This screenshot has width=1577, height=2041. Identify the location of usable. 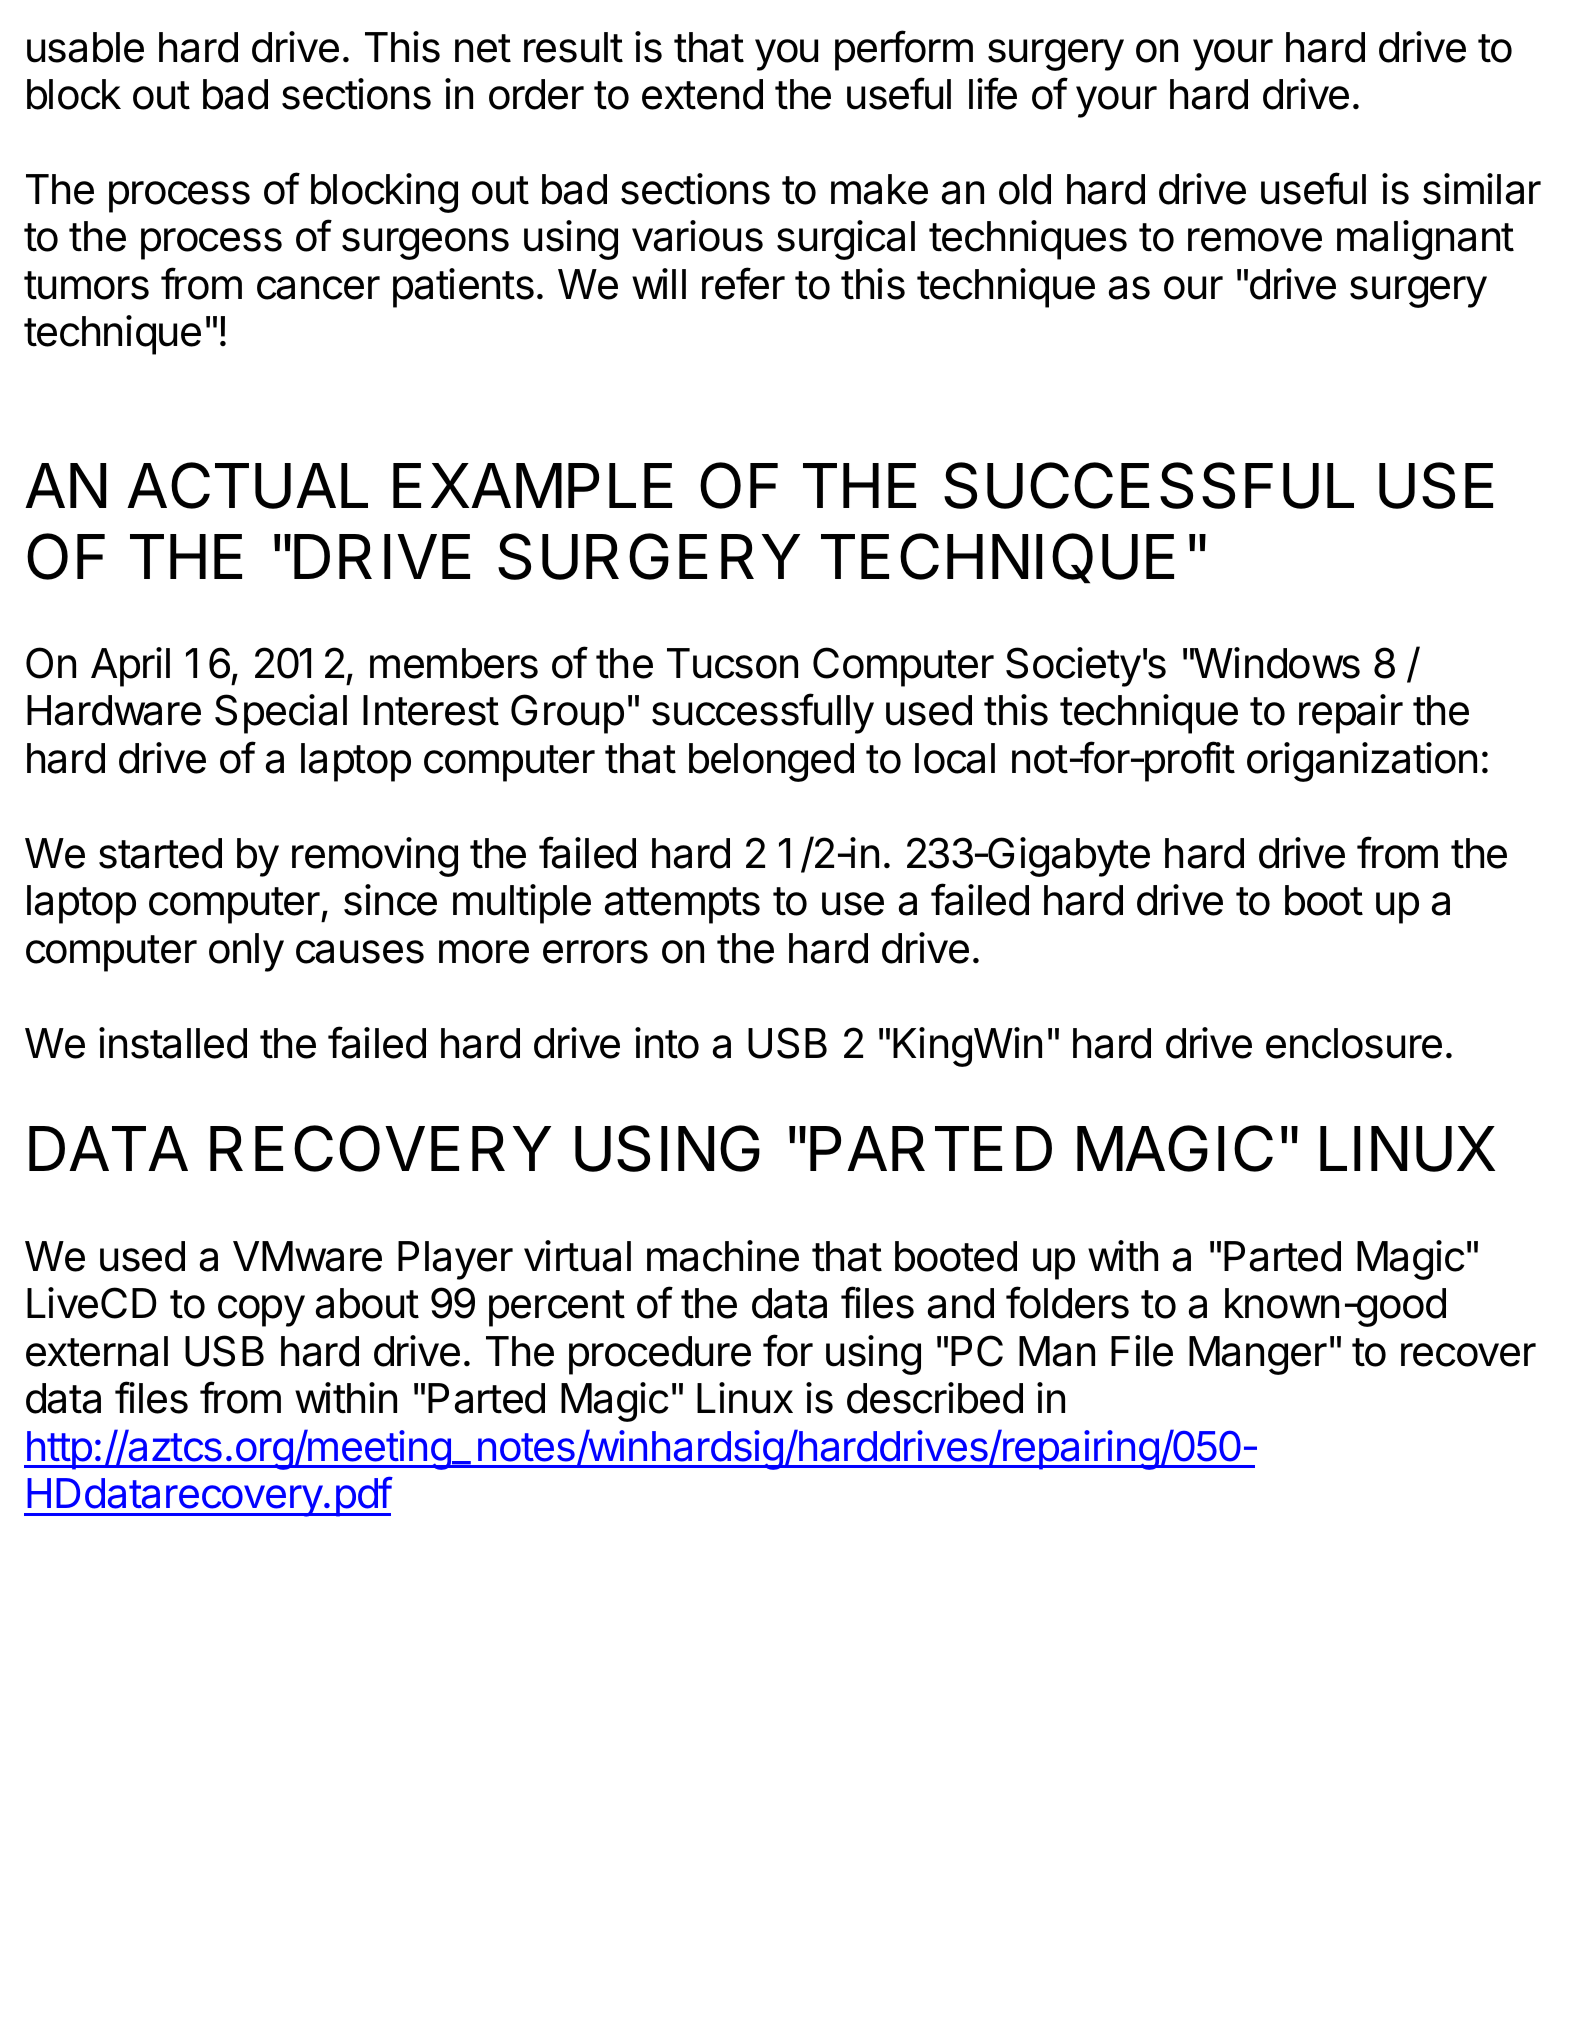
(85, 47).
